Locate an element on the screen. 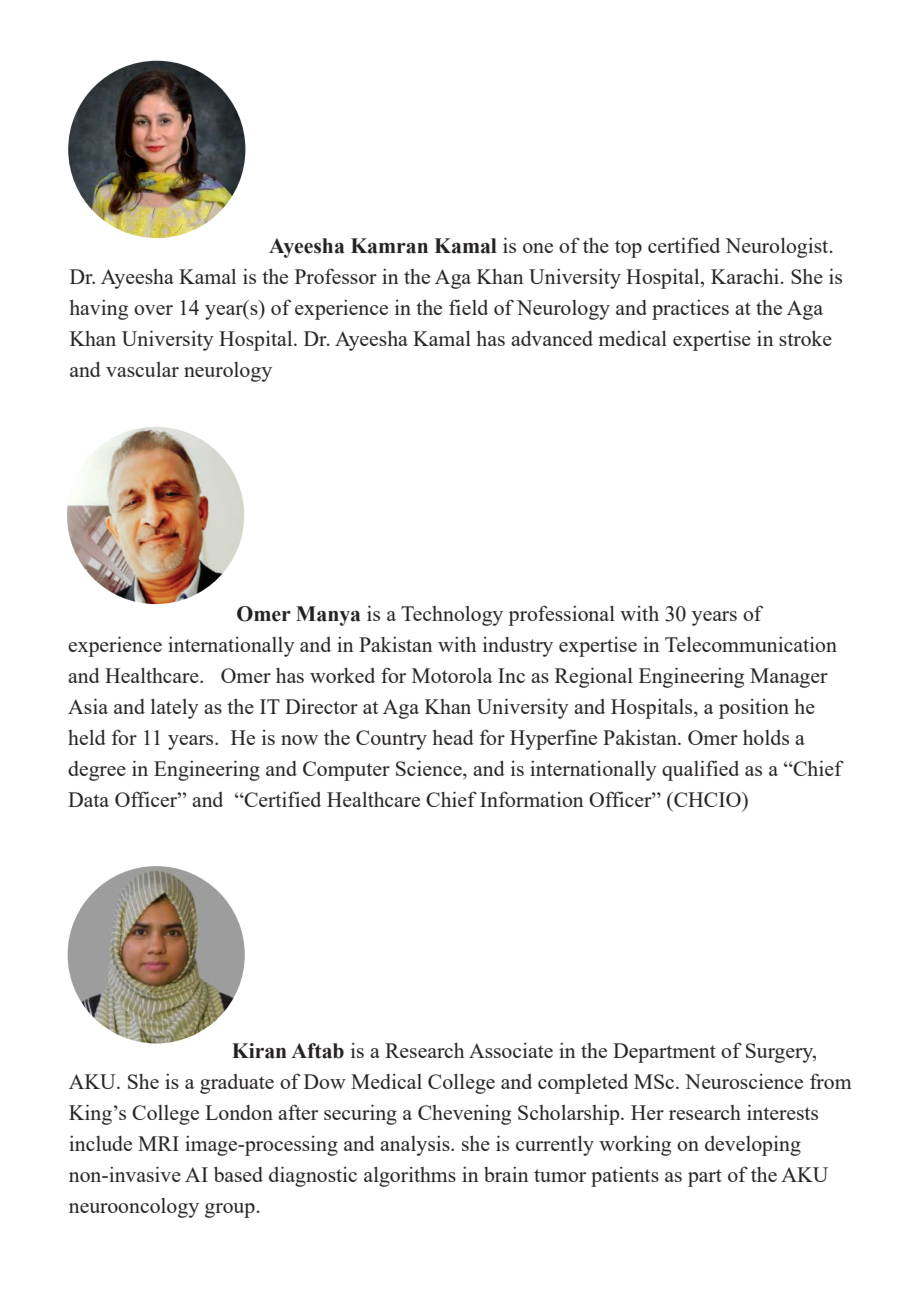 This screenshot has height=1308, width=924. Karachi is located at coordinates (746, 276).
